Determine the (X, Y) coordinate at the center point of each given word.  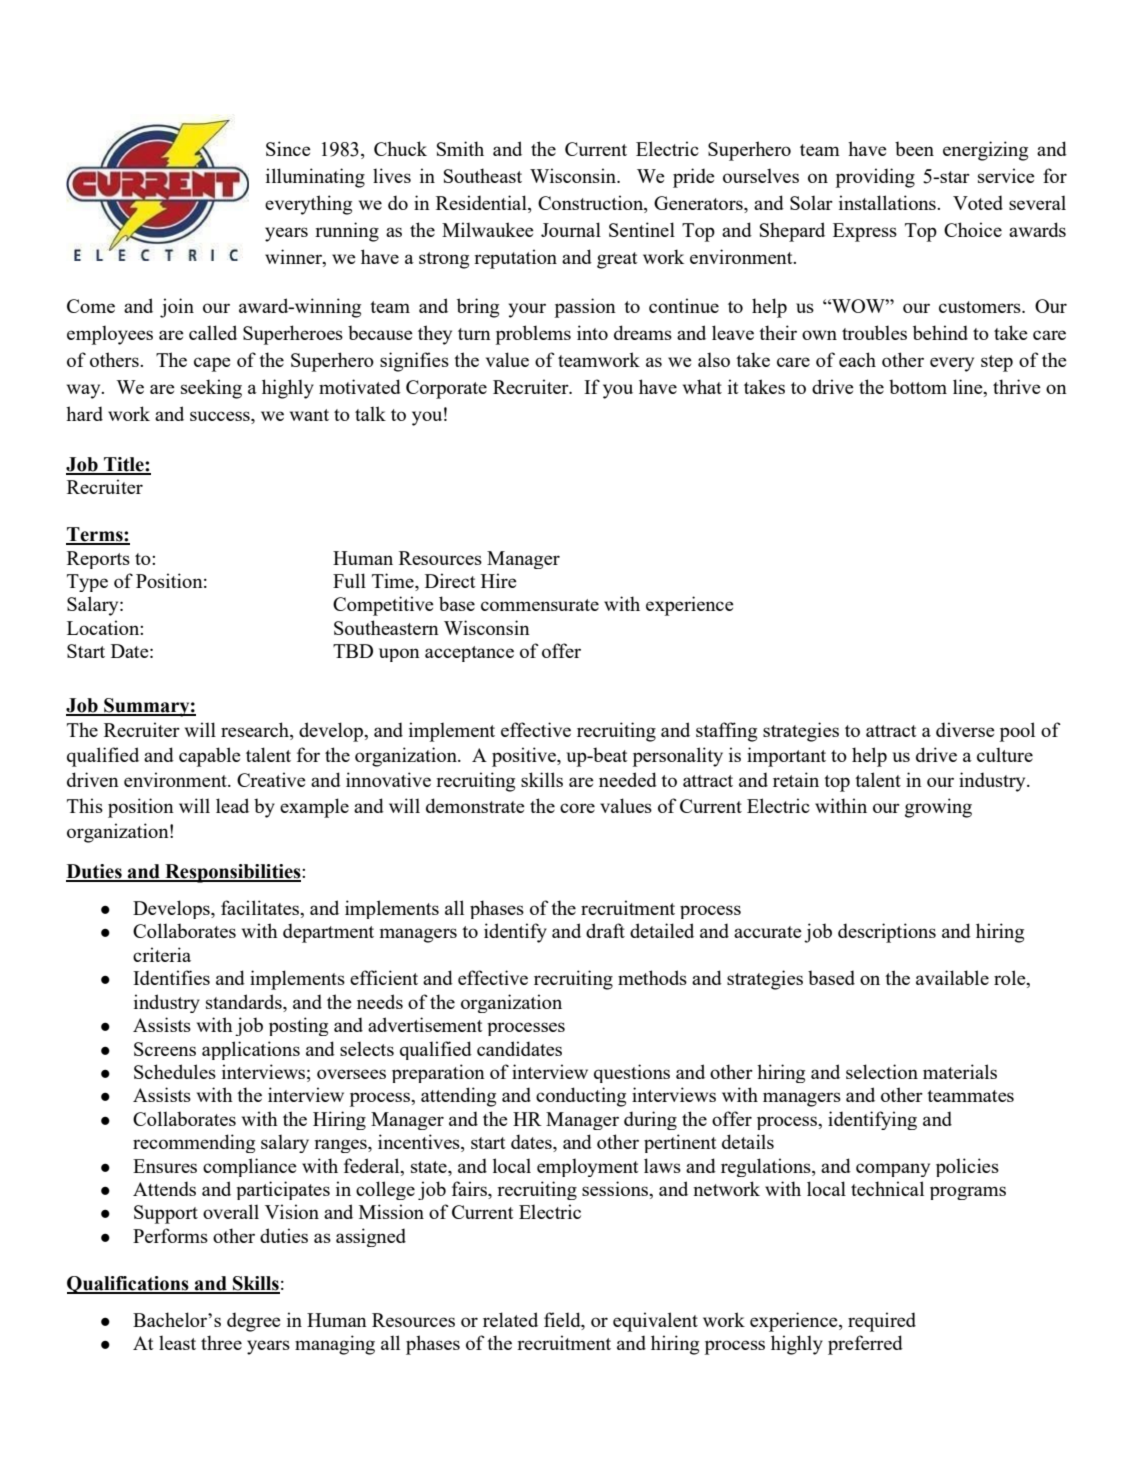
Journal (571, 229)
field (563, 1321)
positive (525, 757)
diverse (965, 729)
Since (288, 148)
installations (888, 202)
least (177, 1342)
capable (210, 757)
